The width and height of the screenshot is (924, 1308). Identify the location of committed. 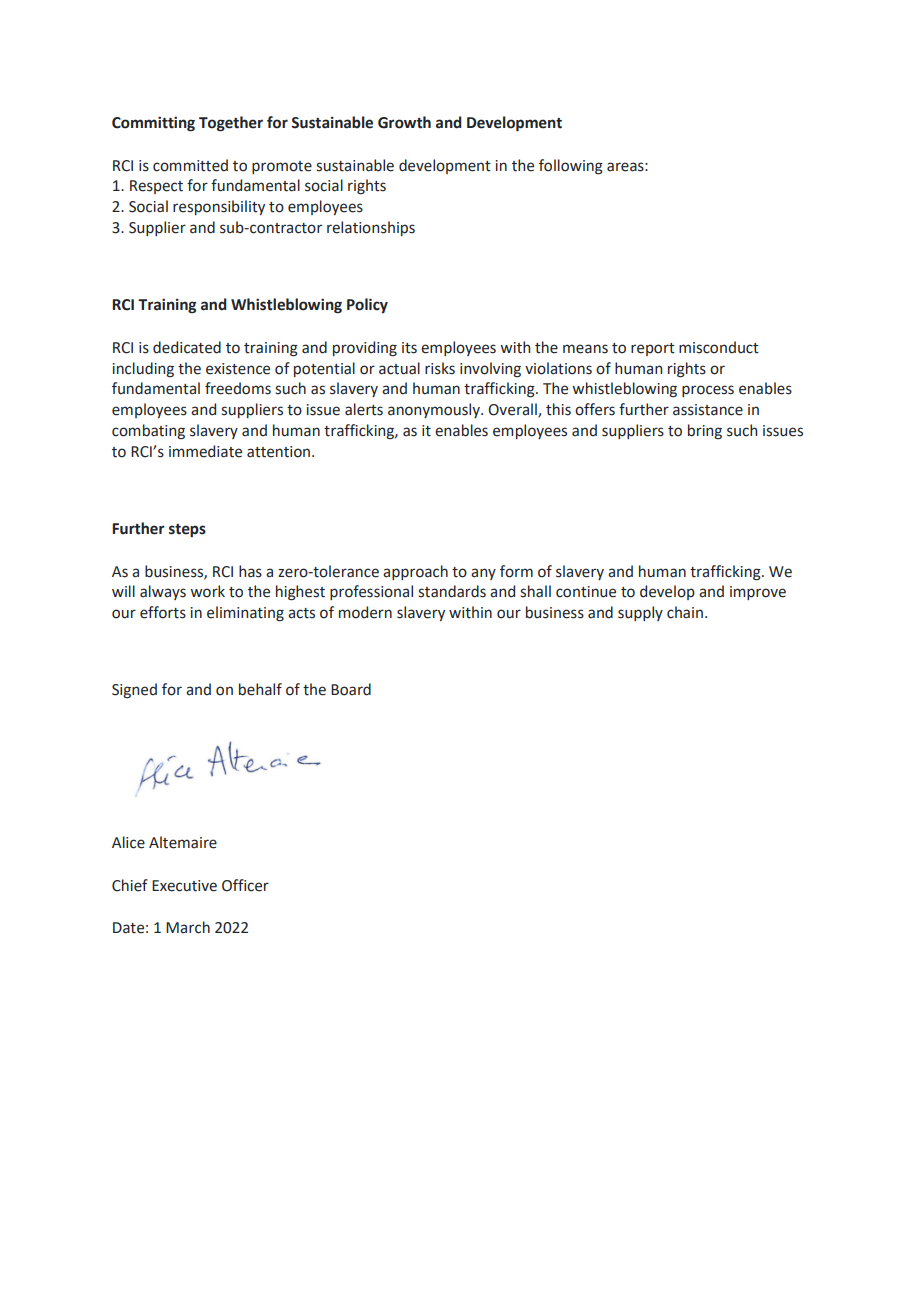
(190, 165).
